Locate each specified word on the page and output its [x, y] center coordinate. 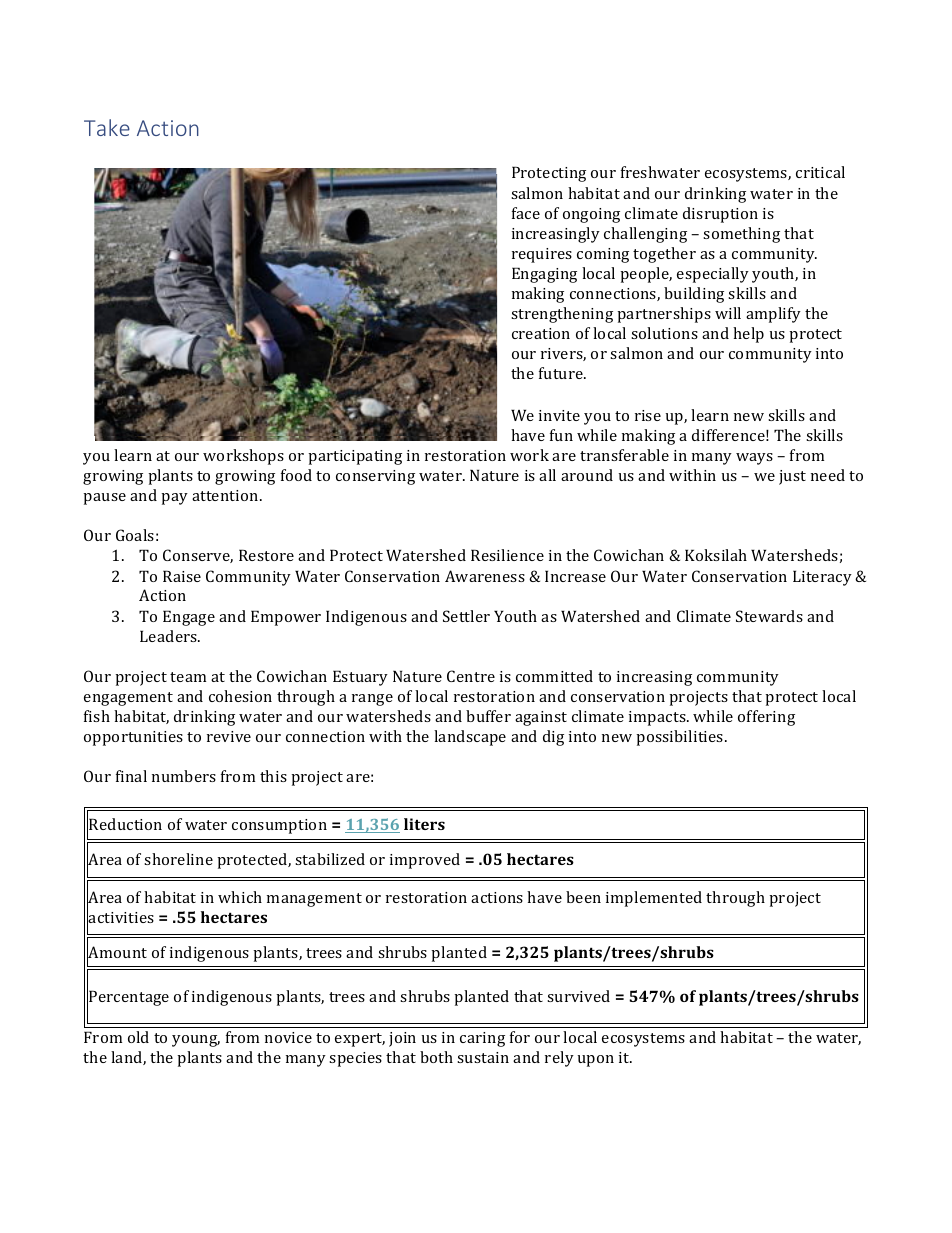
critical [820, 172]
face [526, 213]
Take [107, 127]
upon [596, 1061]
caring [482, 1039]
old [138, 1037]
